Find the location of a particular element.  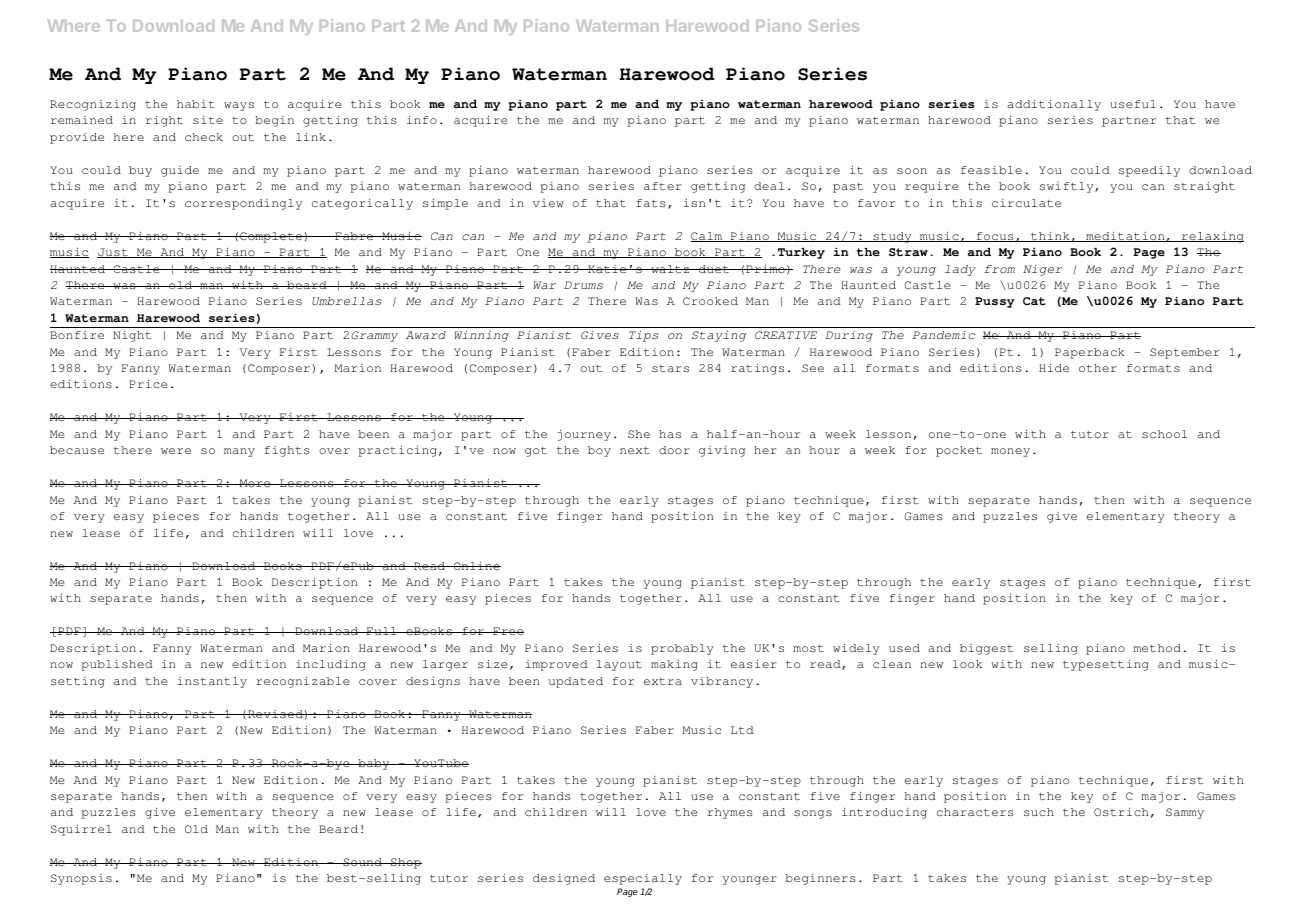

stars is located at coordinates (670, 368).
